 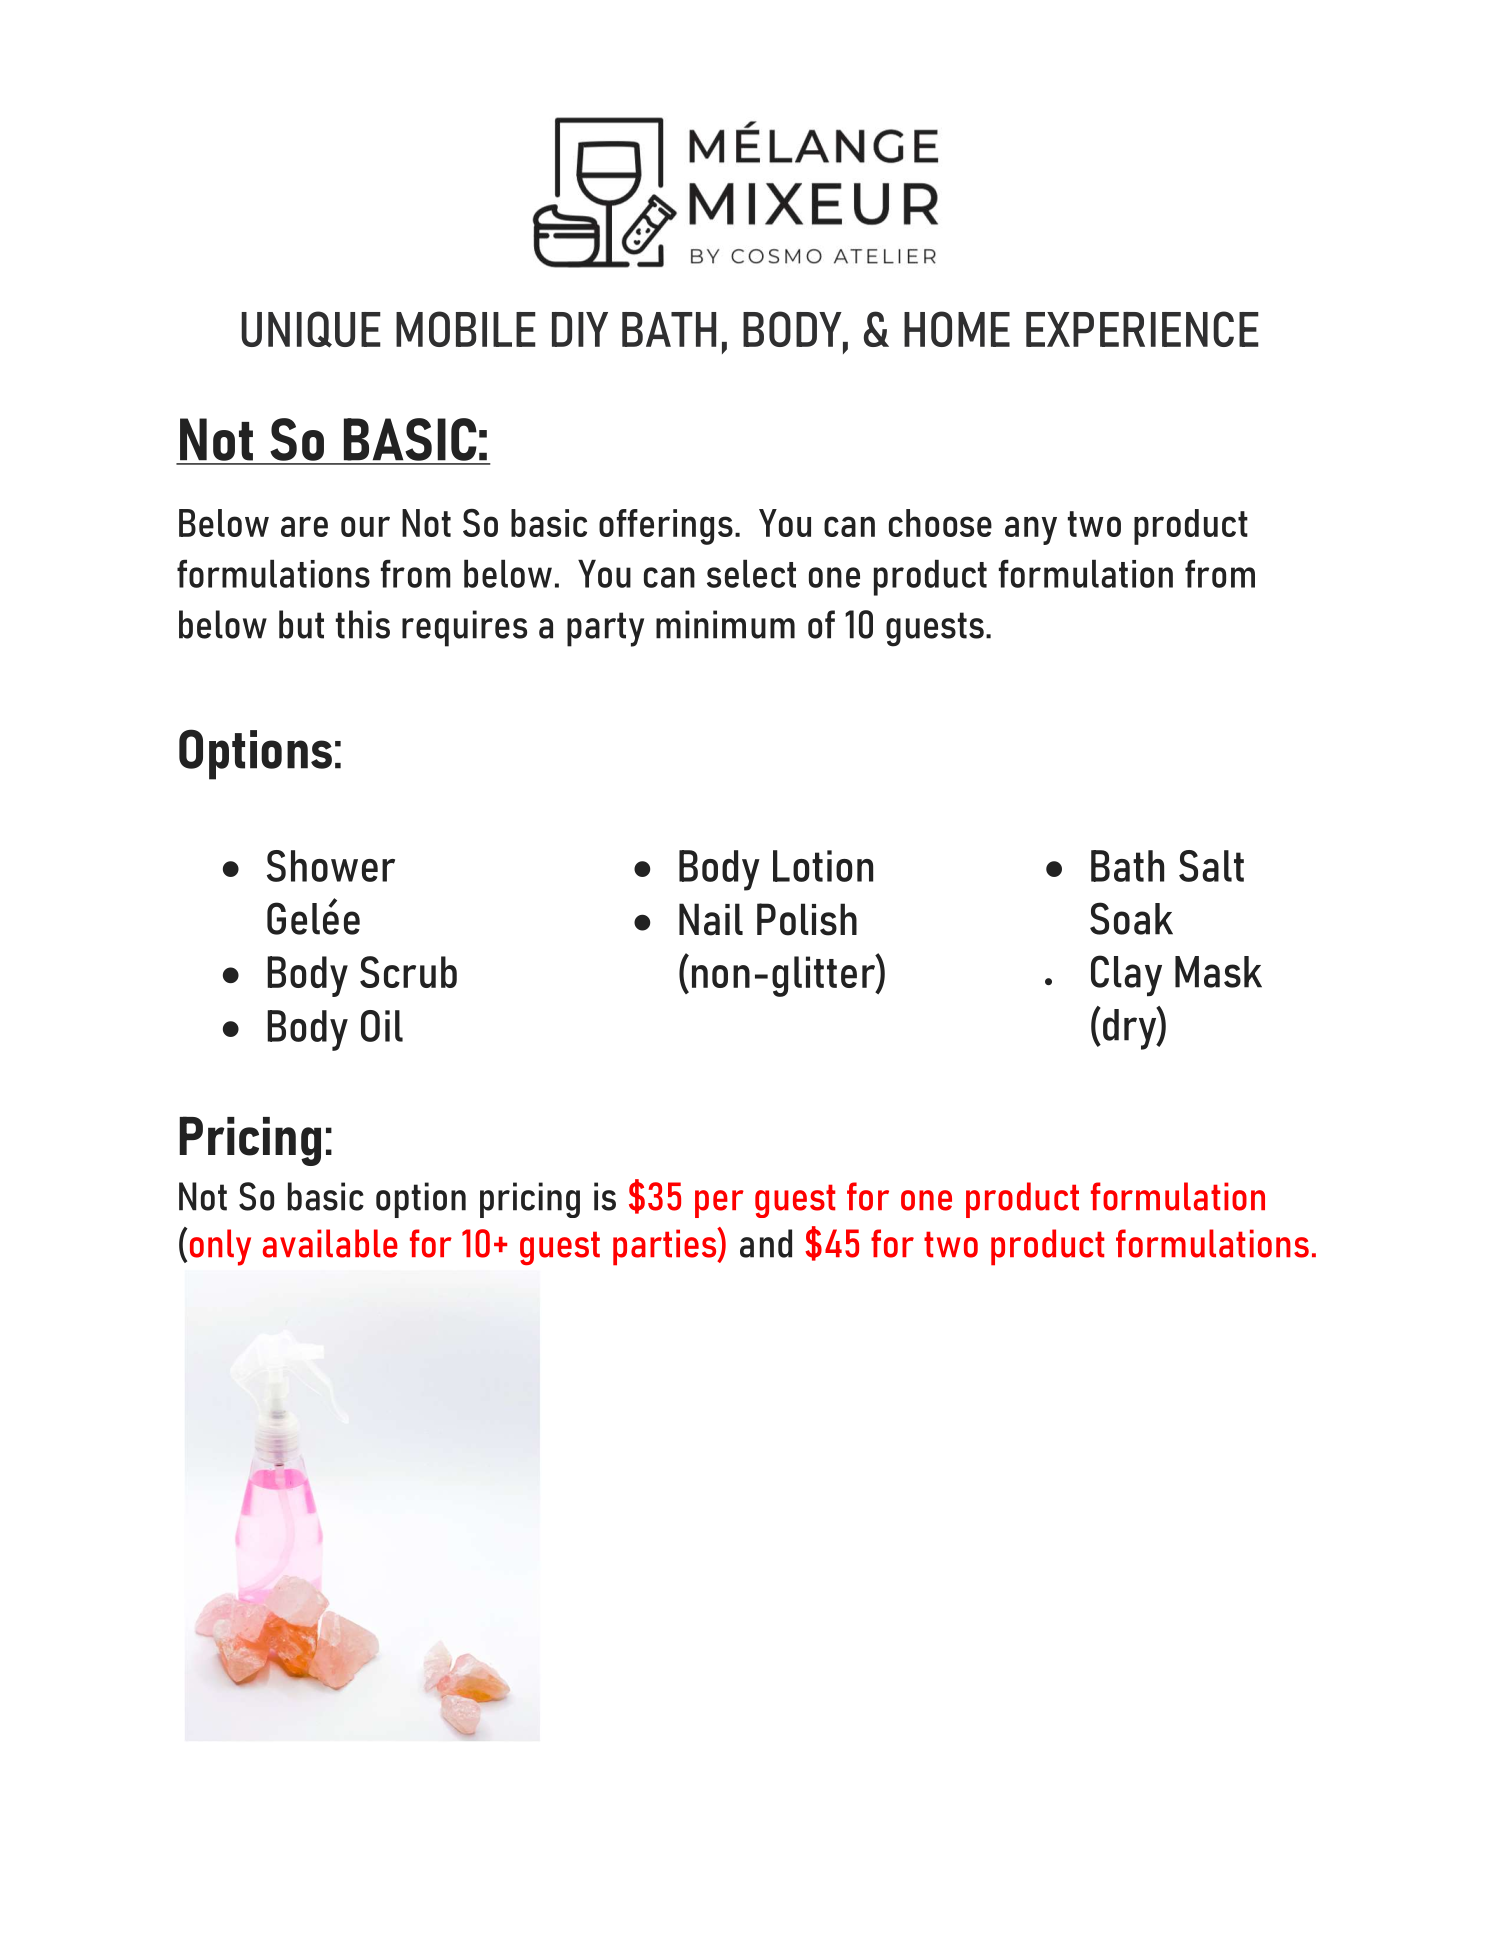 What do you see at coordinates (1142, 329) in the screenshot?
I see `EXPERIENCE` at bounding box center [1142, 329].
